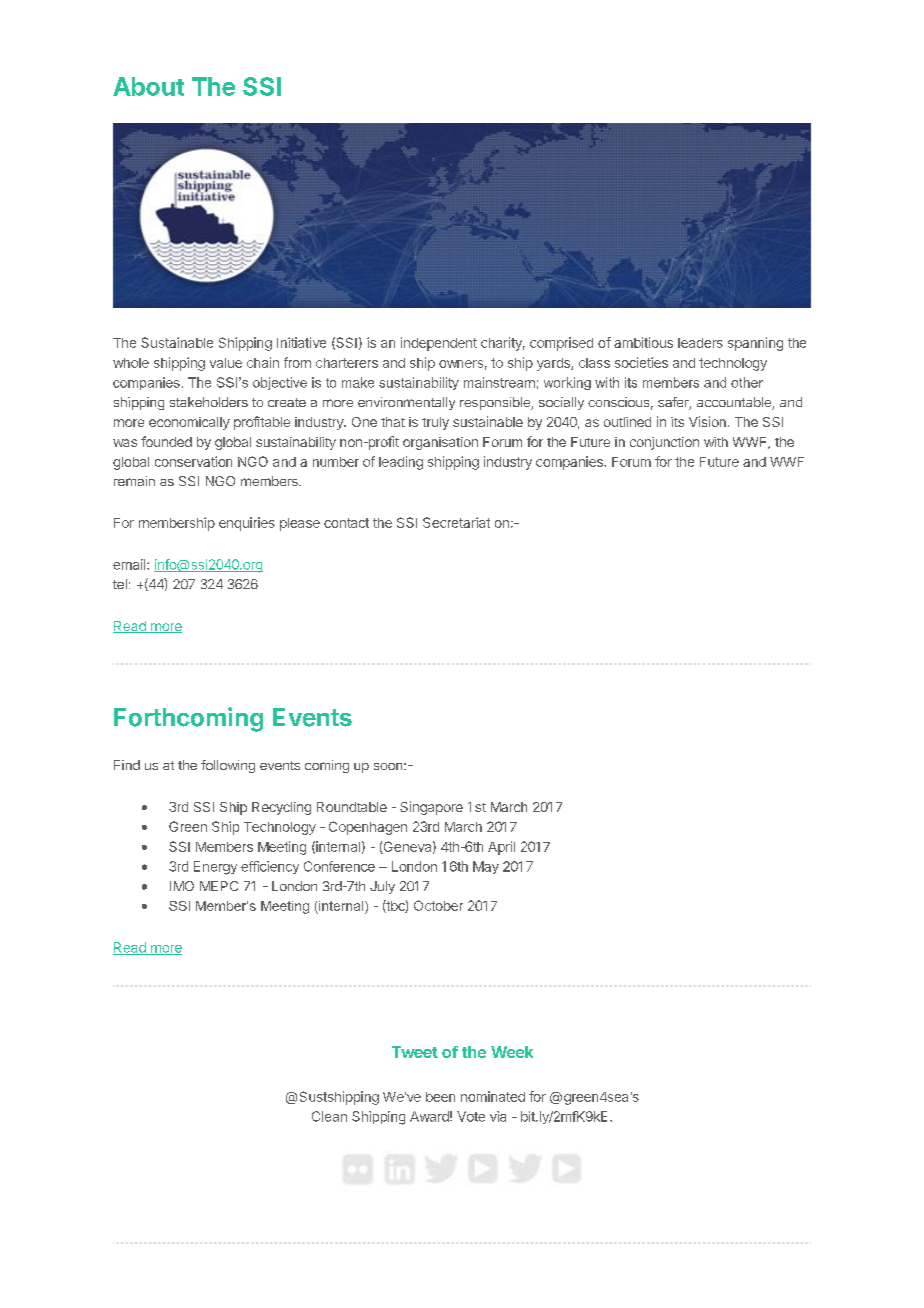 This screenshot has height=1308, width=924. Describe the element at coordinates (664, 443) in the screenshot. I see `conjunction` at that location.
